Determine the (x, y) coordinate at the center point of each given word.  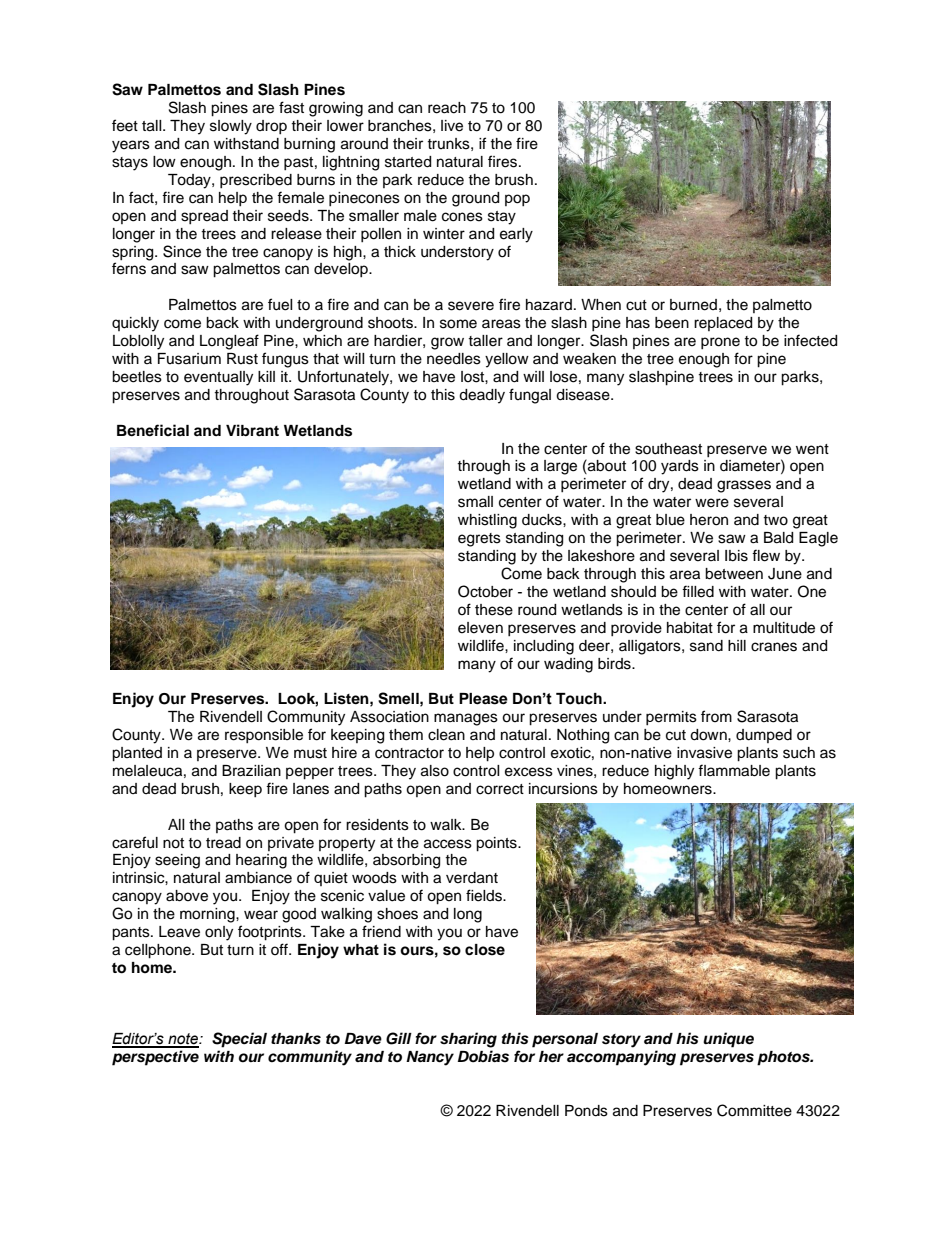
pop (517, 200)
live (452, 126)
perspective (155, 1058)
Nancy (430, 1058)
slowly (231, 127)
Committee (754, 1110)
